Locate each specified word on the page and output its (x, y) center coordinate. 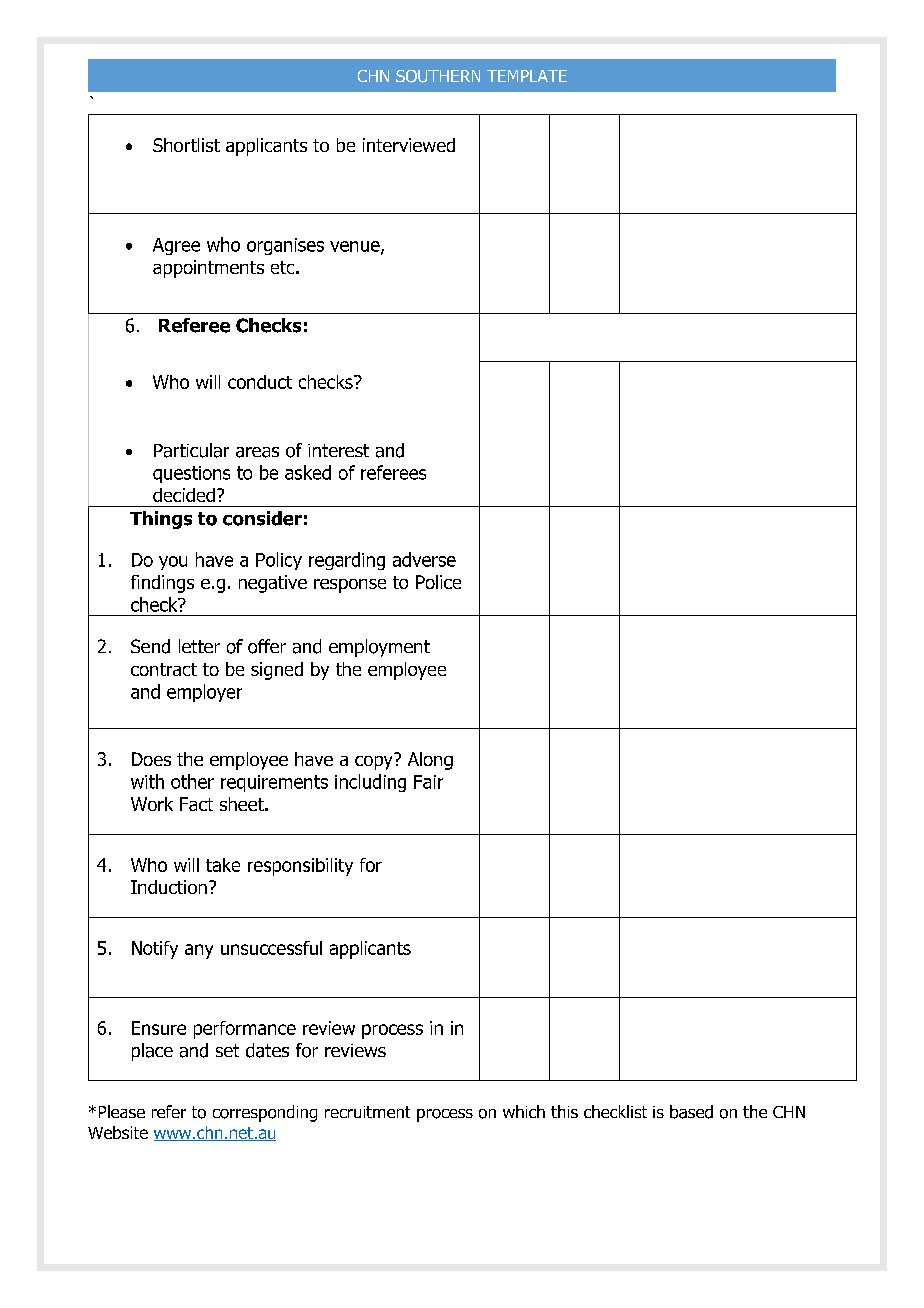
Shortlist (186, 145)
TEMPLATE (527, 76)
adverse (424, 559)
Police (438, 582)
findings (162, 584)
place (152, 1052)
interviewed (409, 145)
